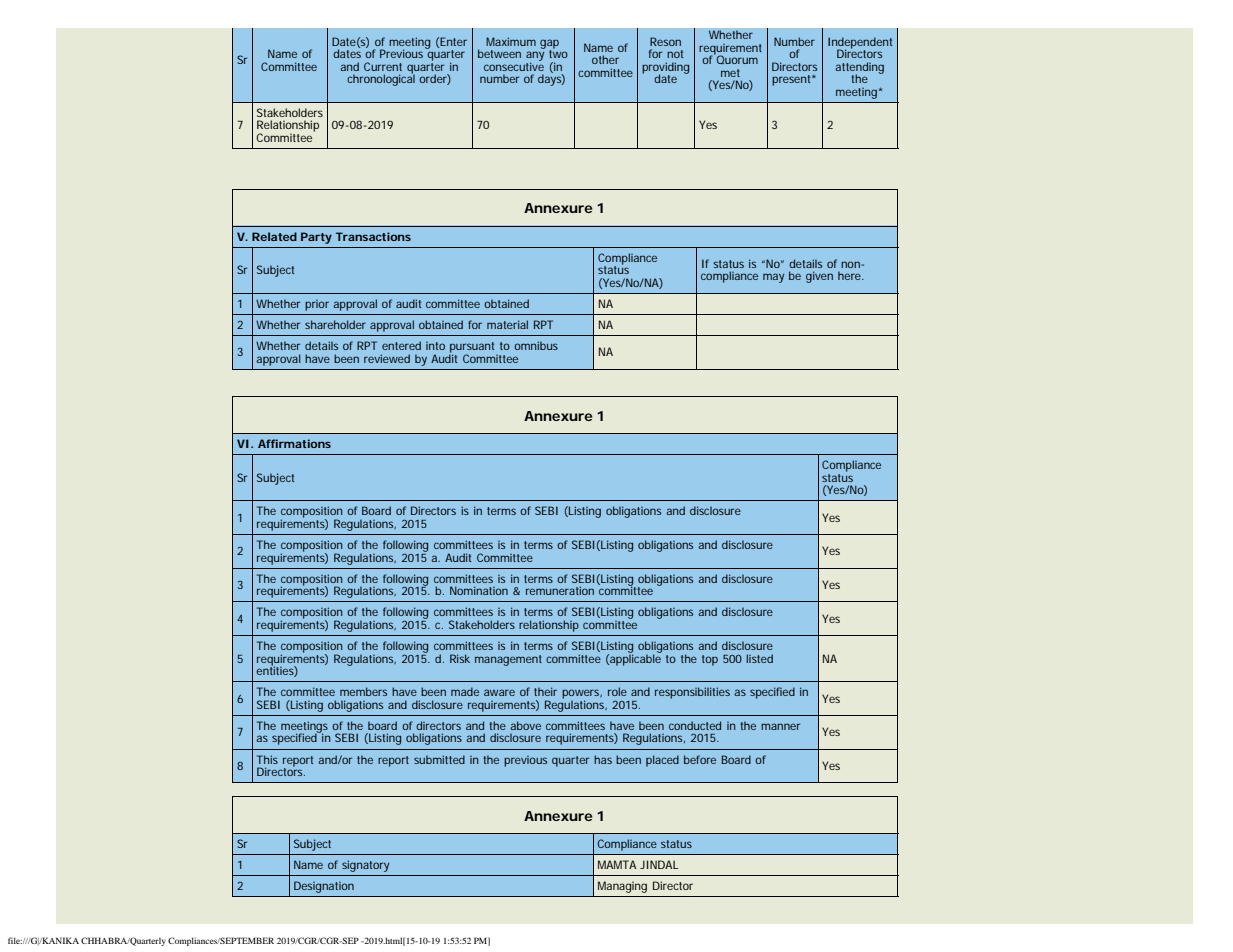 Image resolution: width=1233 pixels, height=952 pixels. Describe the element at coordinates (536, 345) in the image. I see `omnibus` at that location.
